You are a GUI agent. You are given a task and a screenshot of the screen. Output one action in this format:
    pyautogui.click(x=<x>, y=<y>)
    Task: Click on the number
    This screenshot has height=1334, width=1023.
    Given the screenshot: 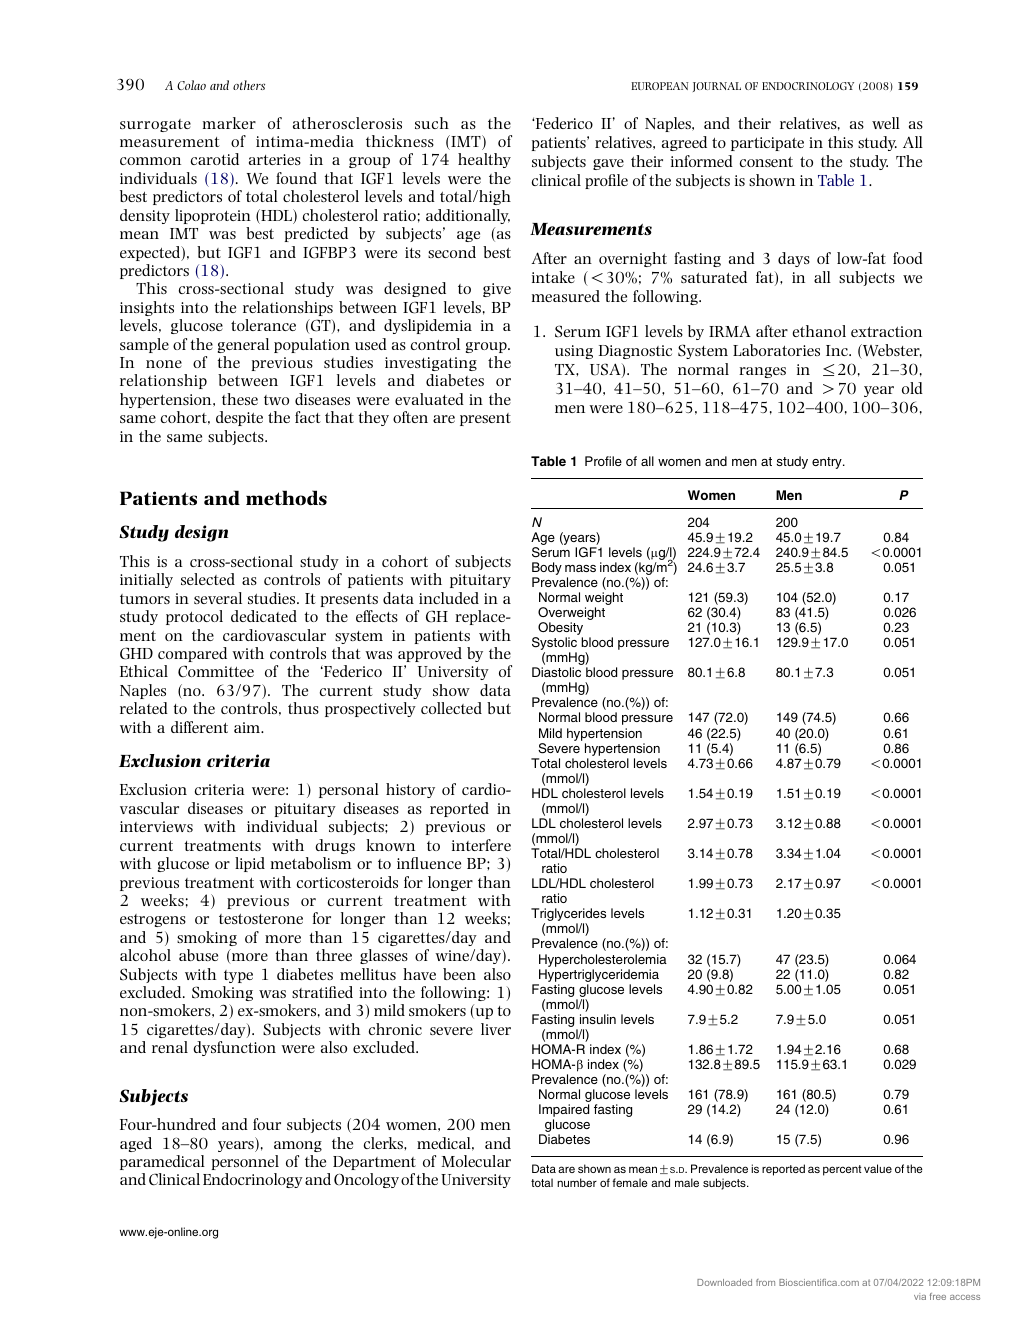 What is the action you would take?
    pyautogui.click(x=577, y=1182)
